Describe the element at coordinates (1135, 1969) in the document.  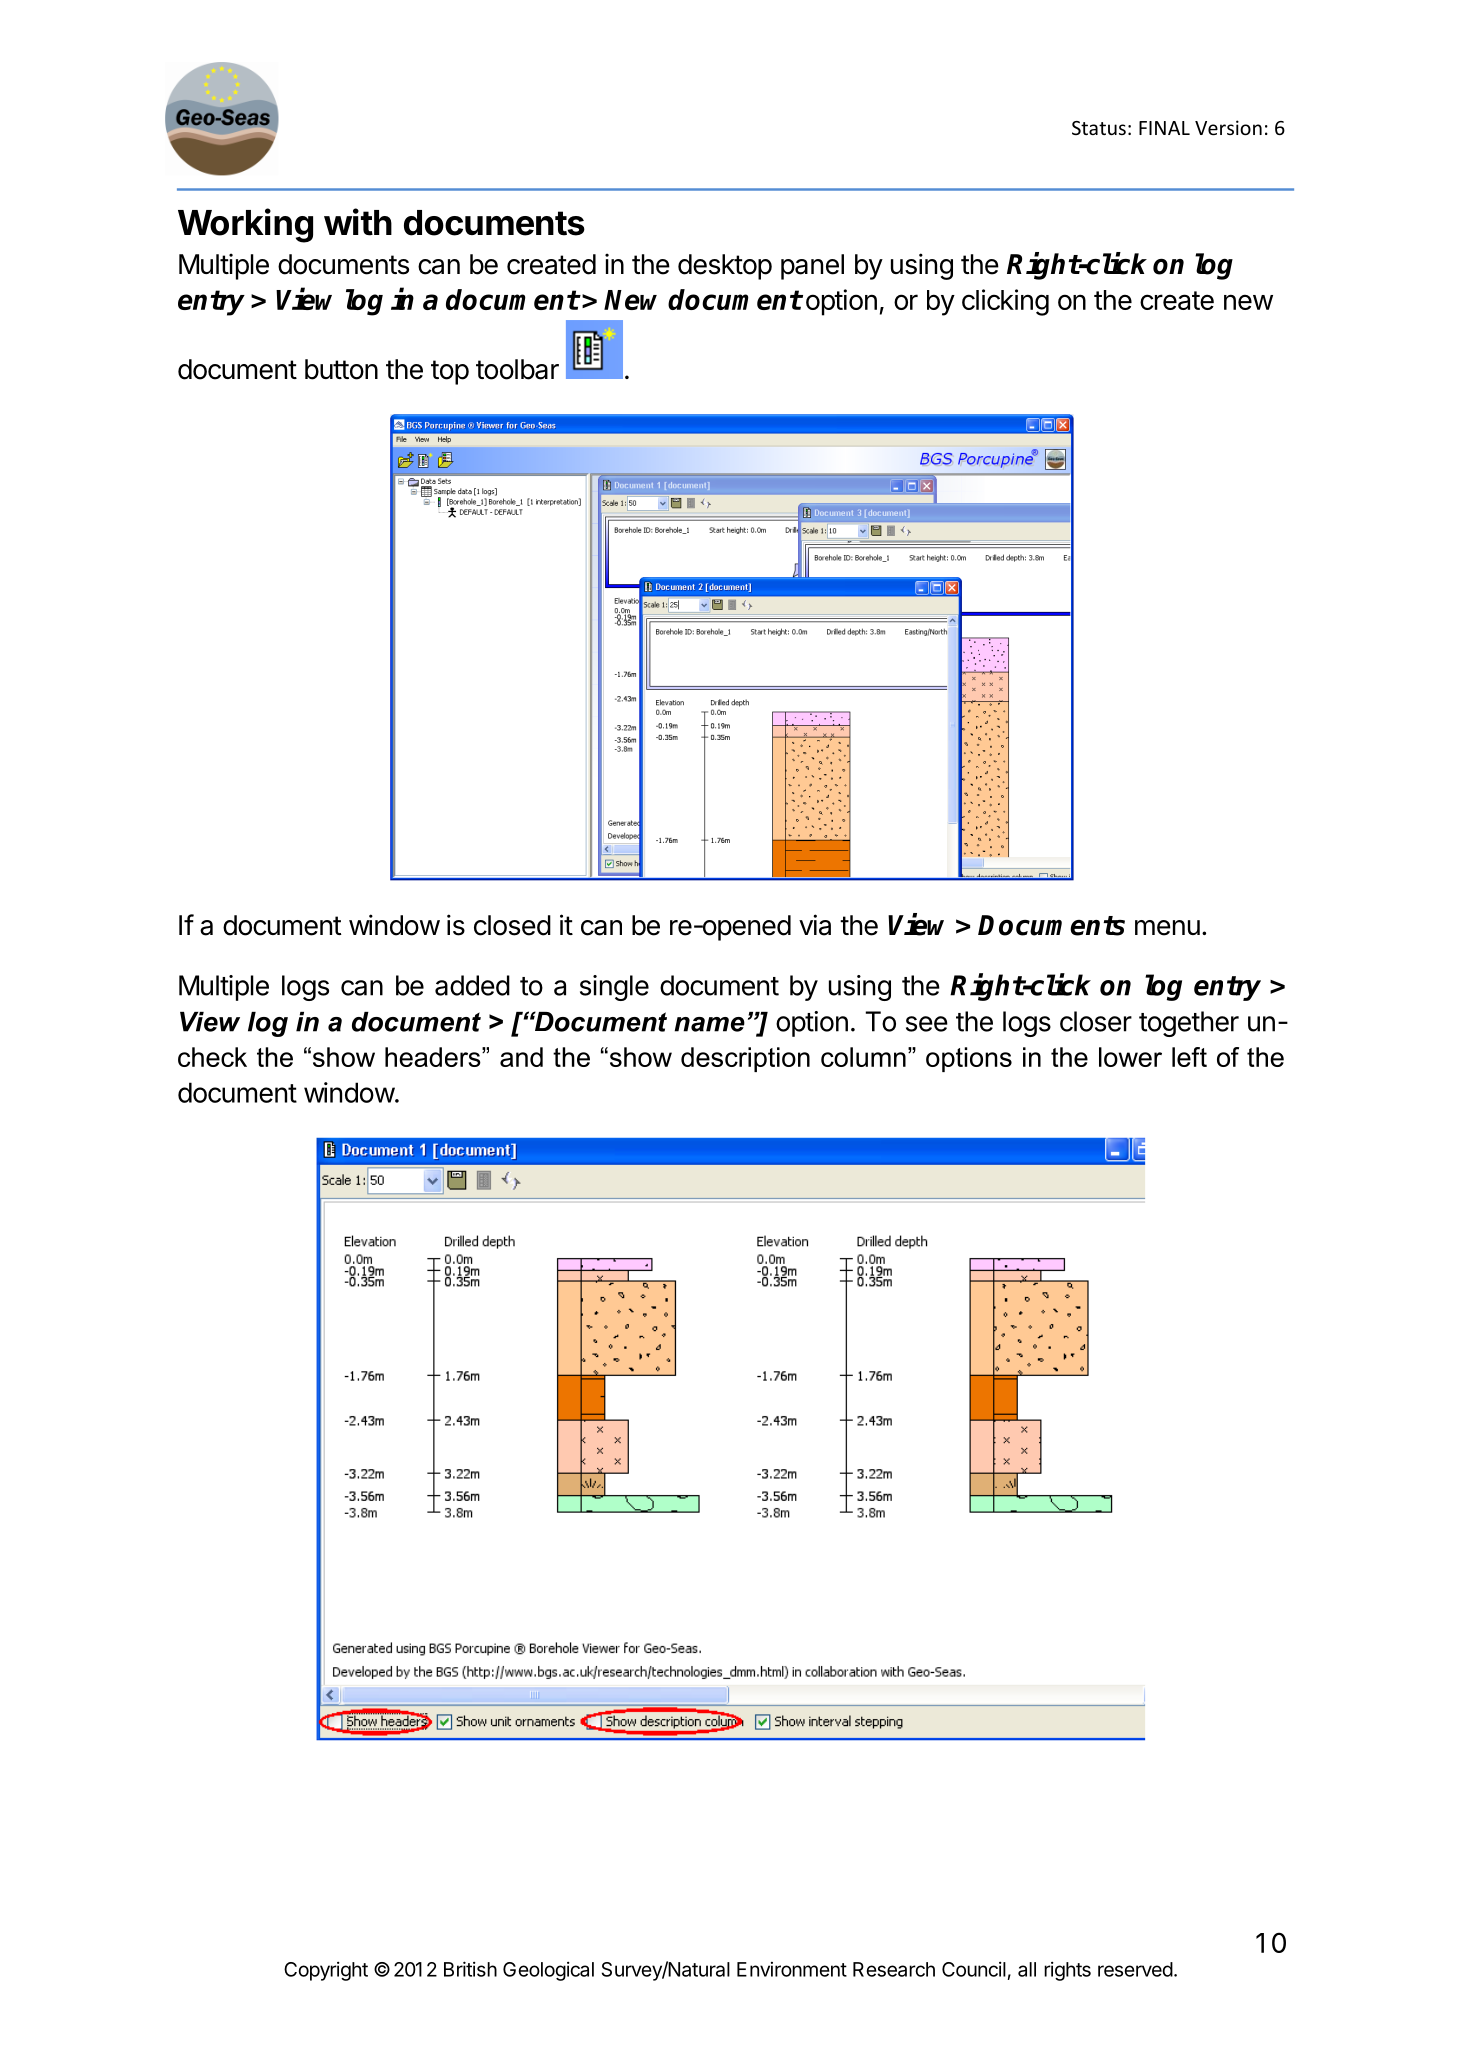
I see `reserved` at that location.
